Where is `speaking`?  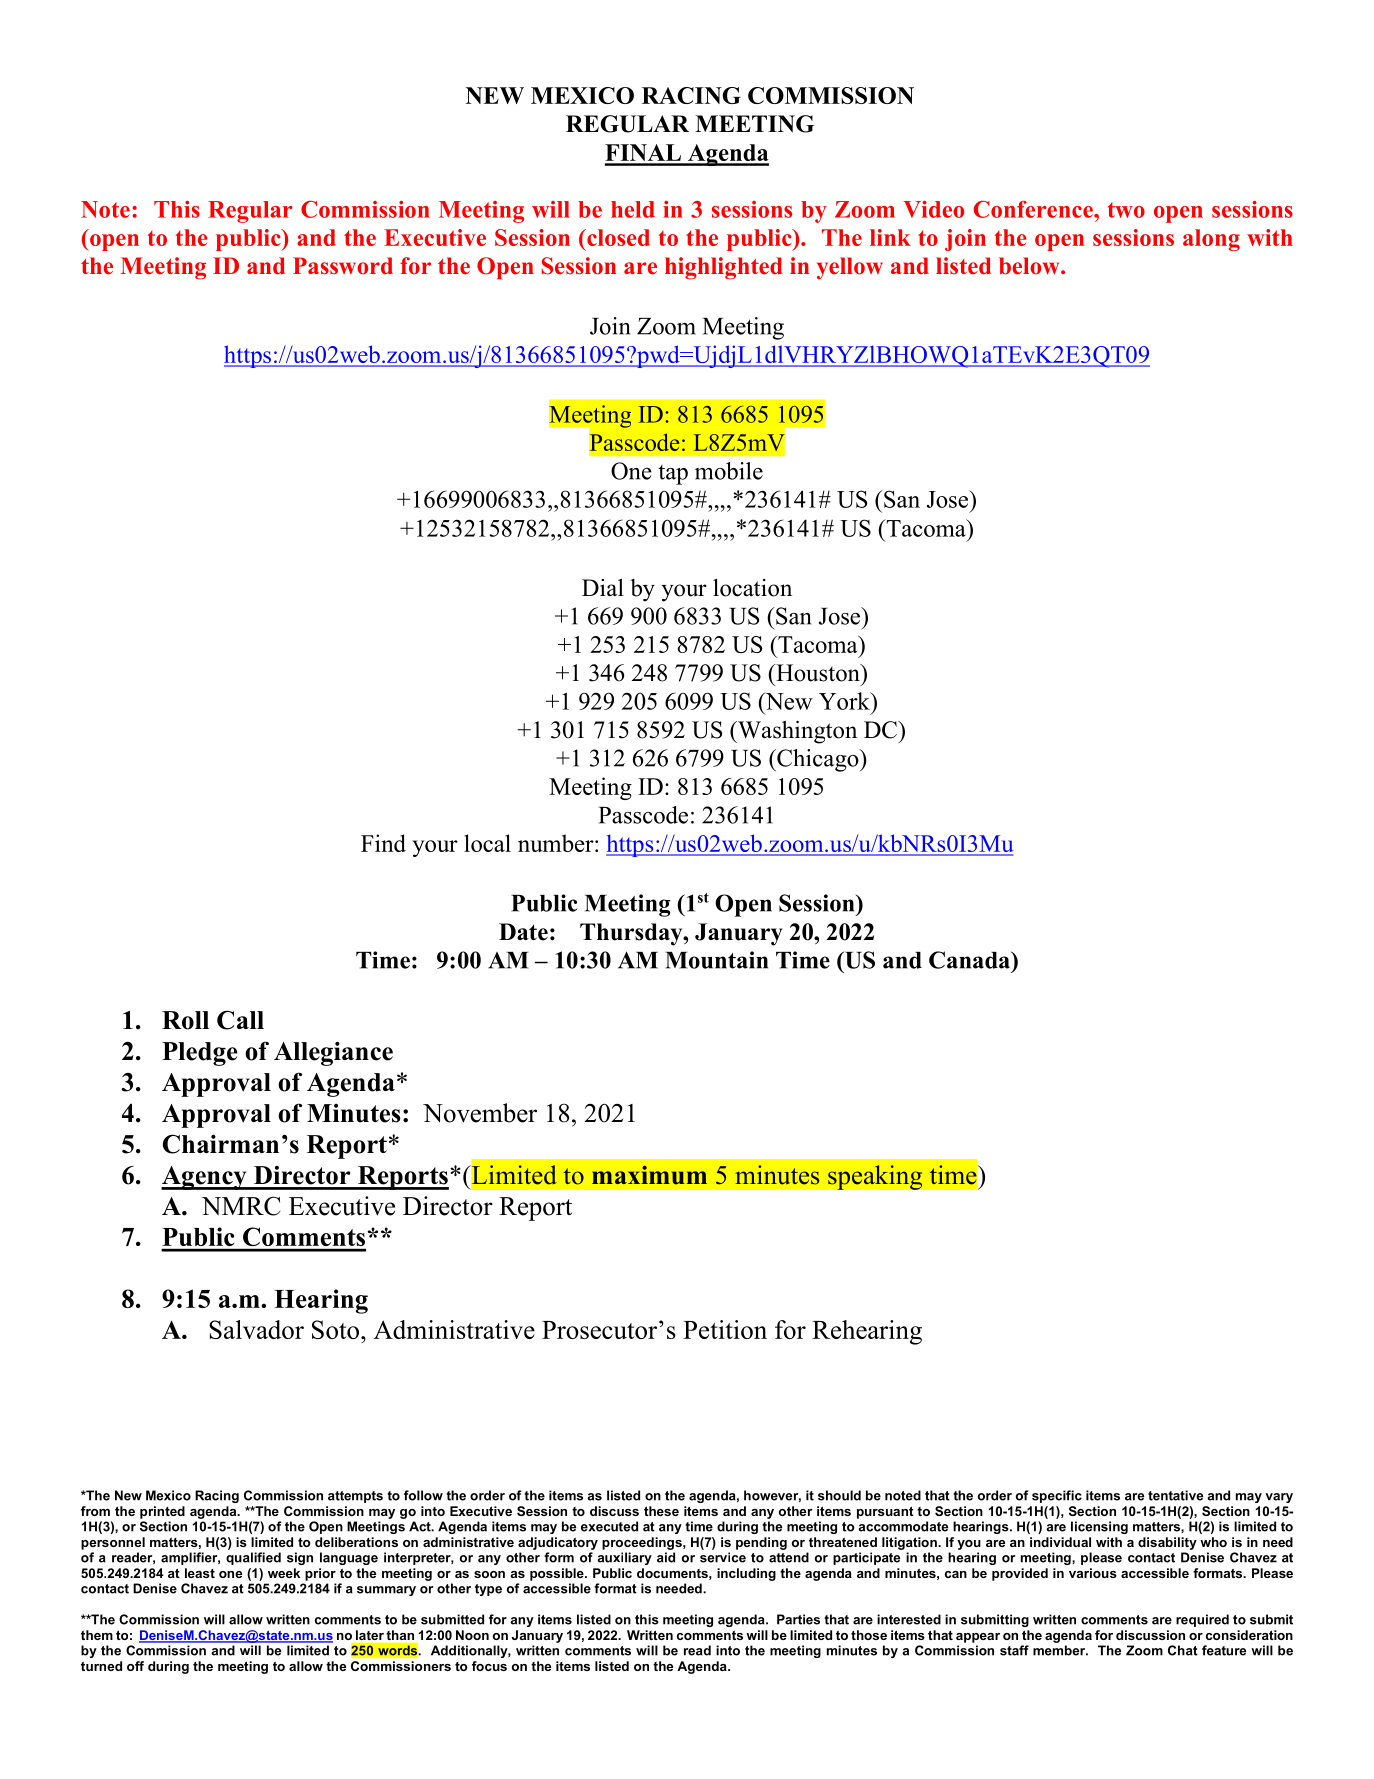 speaking is located at coordinates (875, 1177).
